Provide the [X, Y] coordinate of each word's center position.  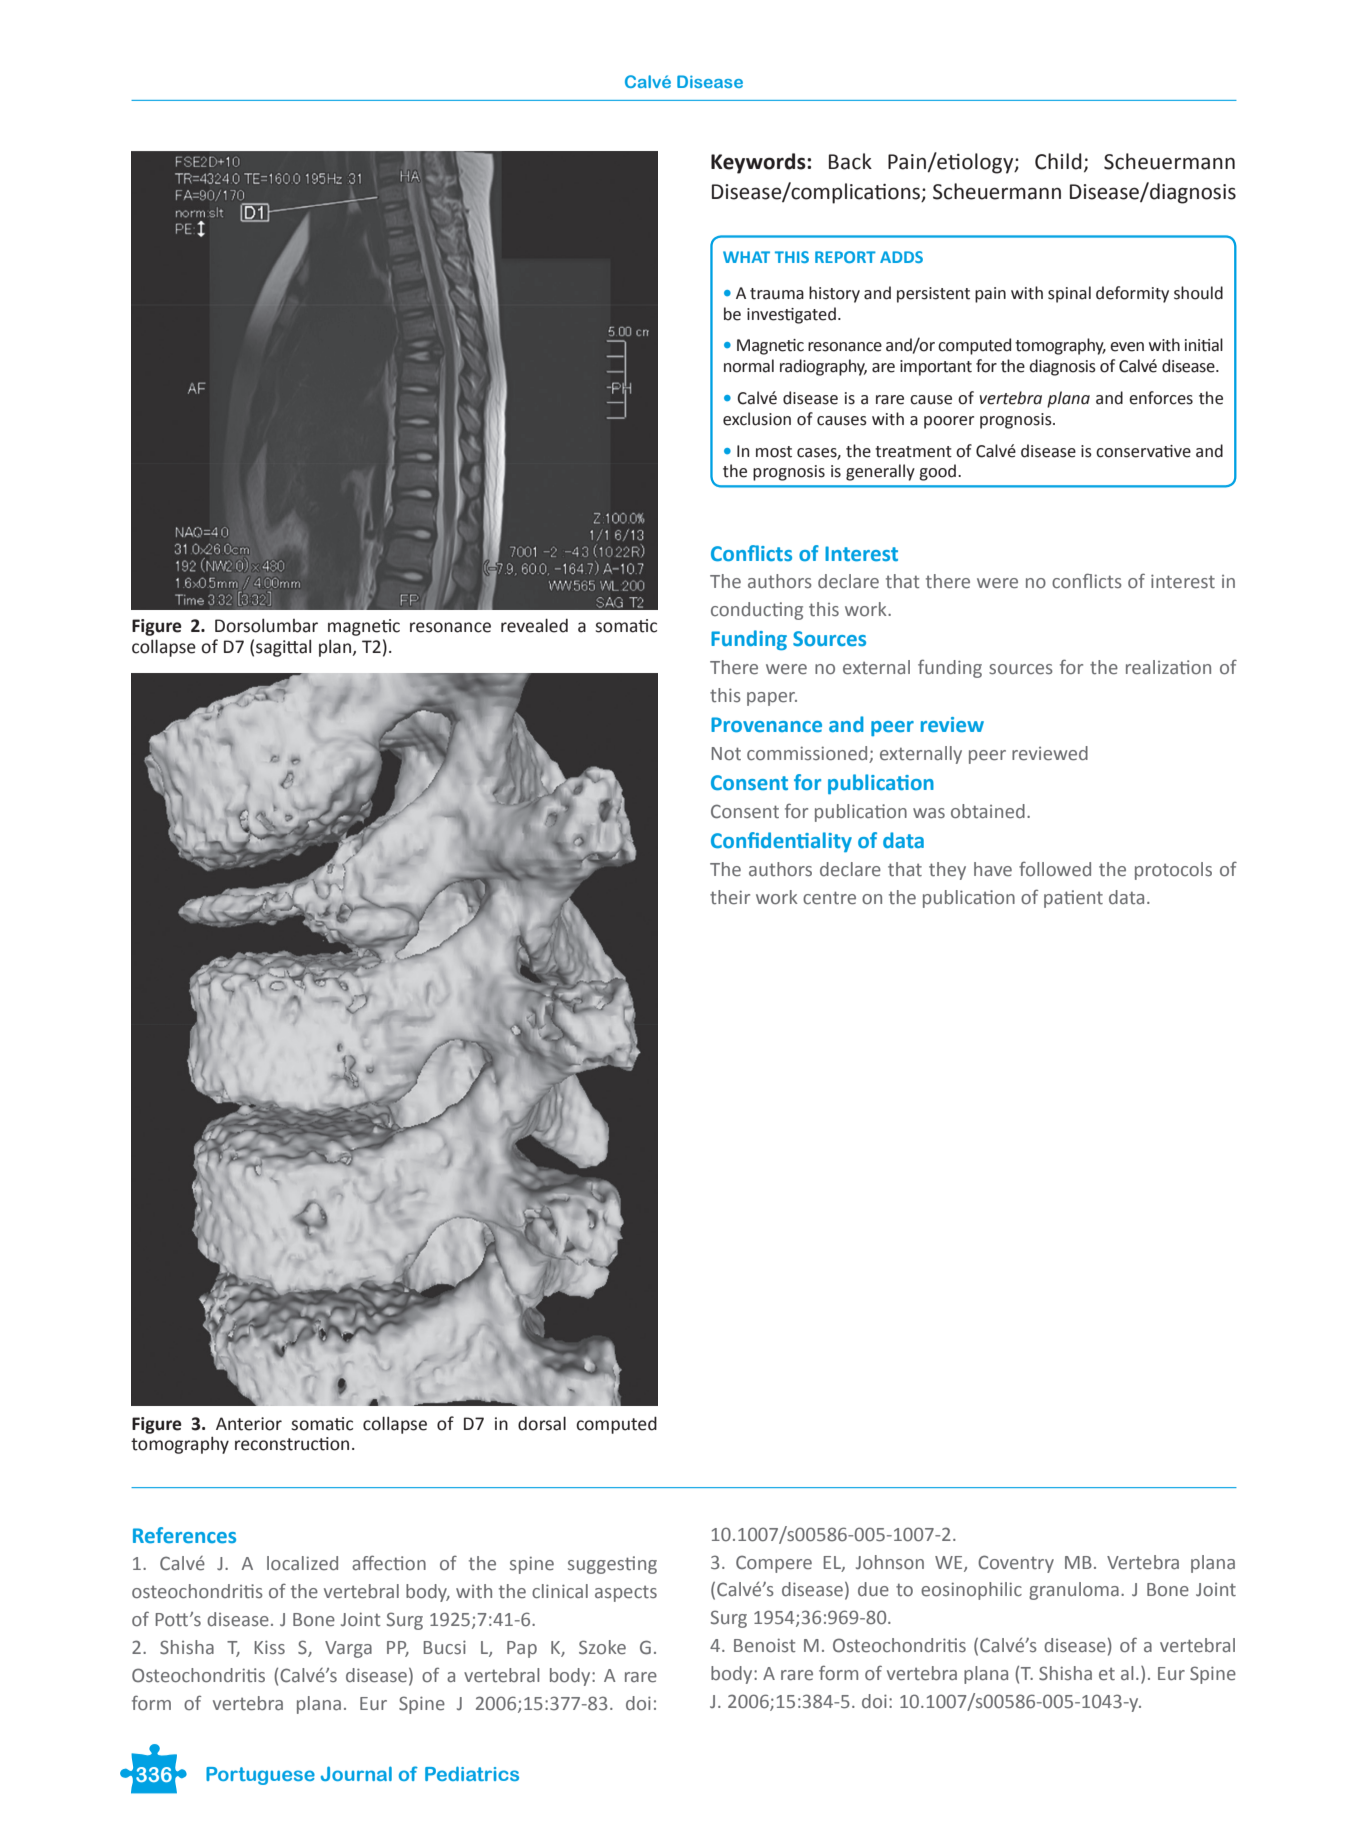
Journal [356, 1773]
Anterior [249, 1424]
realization [1168, 667]
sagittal [283, 648]
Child [1058, 161]
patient [1073, 899]
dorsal [542, 1423]
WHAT [746, 257]
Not [726, 754]
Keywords [759, 163]
